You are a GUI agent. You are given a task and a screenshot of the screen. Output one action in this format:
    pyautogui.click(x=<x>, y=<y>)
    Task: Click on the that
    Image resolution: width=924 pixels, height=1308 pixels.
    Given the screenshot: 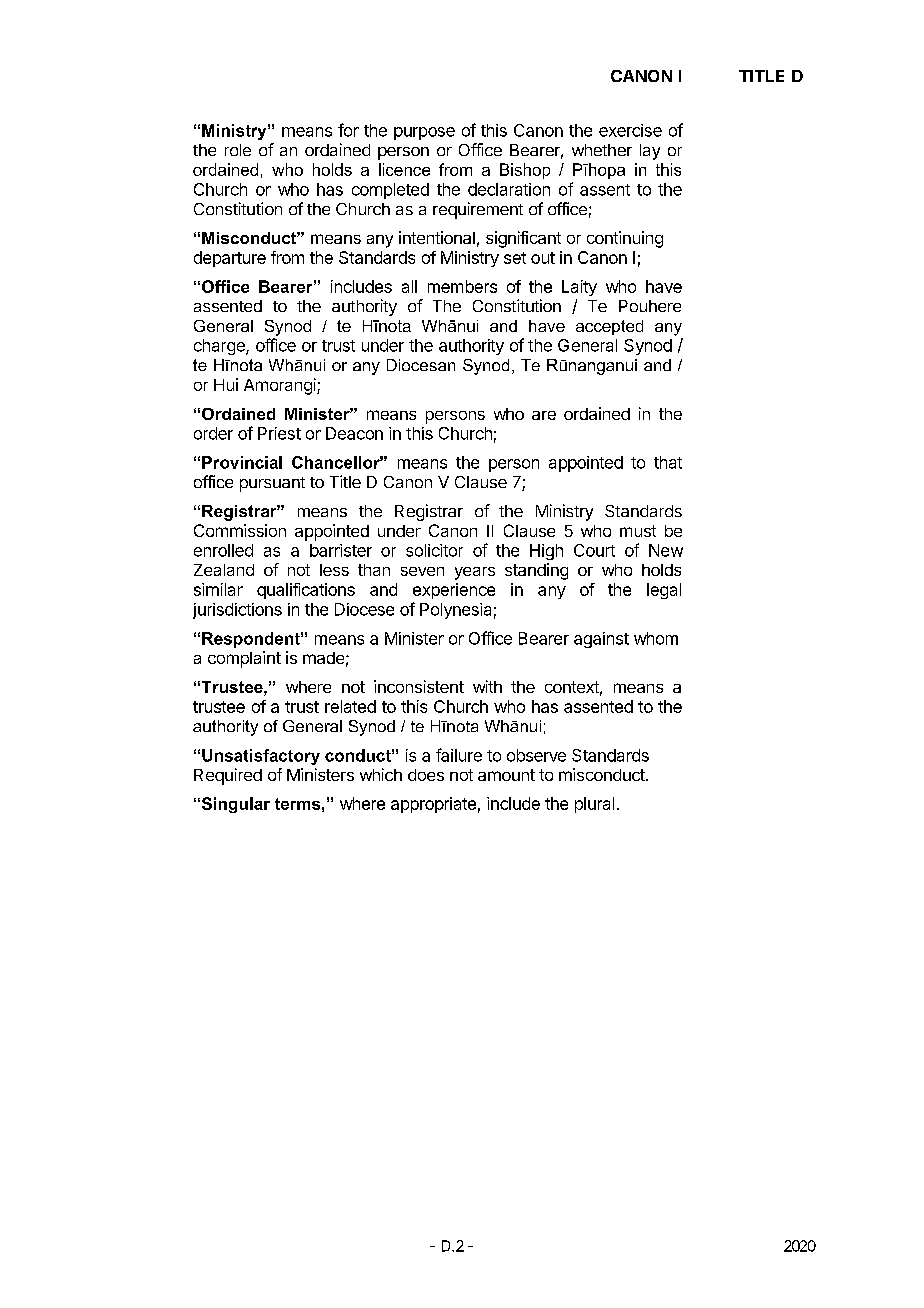 What is the action you would take?
    pyautogui.click(x=668, y=462)
